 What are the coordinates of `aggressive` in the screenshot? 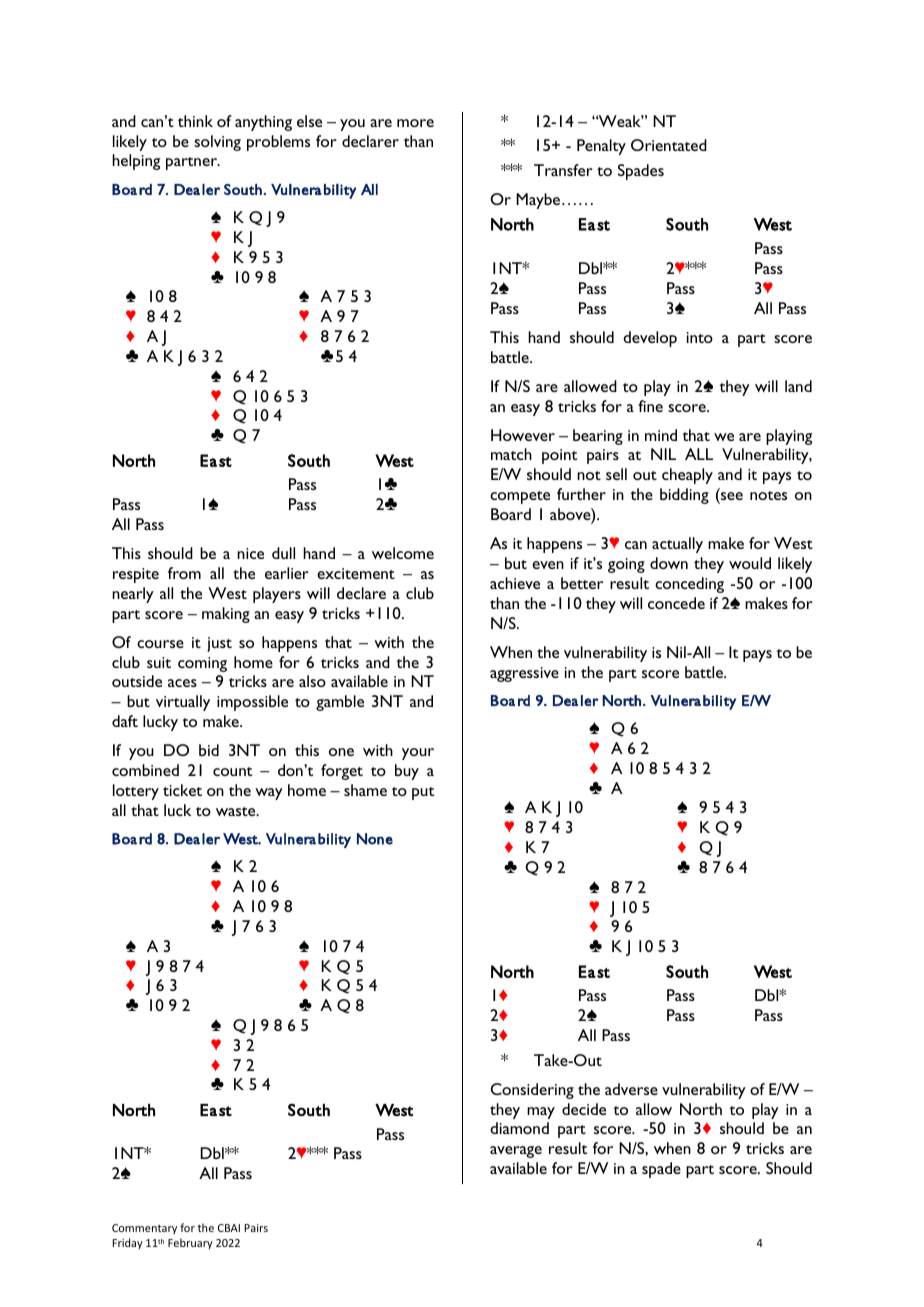 It's located at (524, 674).
